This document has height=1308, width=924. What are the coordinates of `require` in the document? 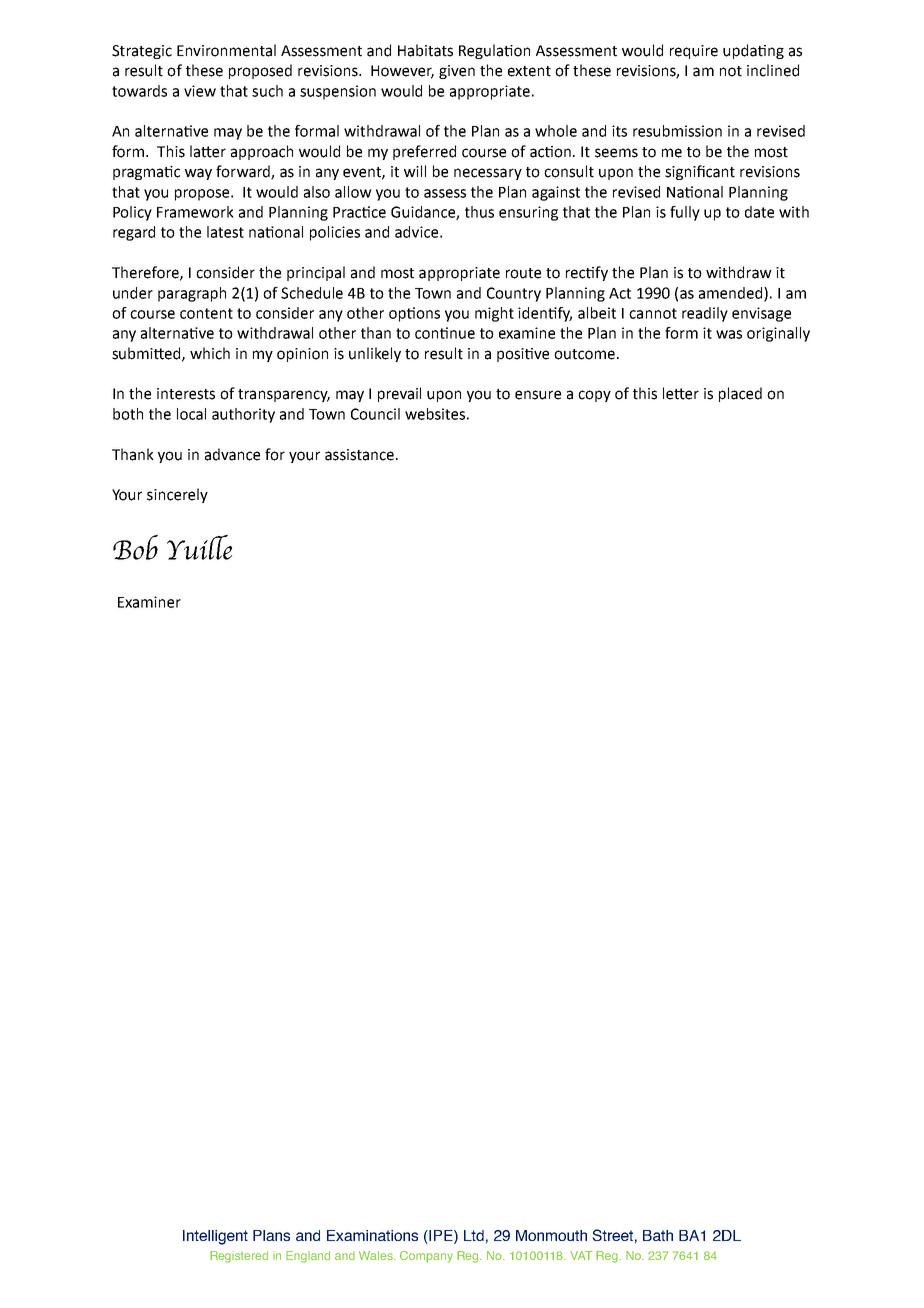 It's located at (694, 52).
